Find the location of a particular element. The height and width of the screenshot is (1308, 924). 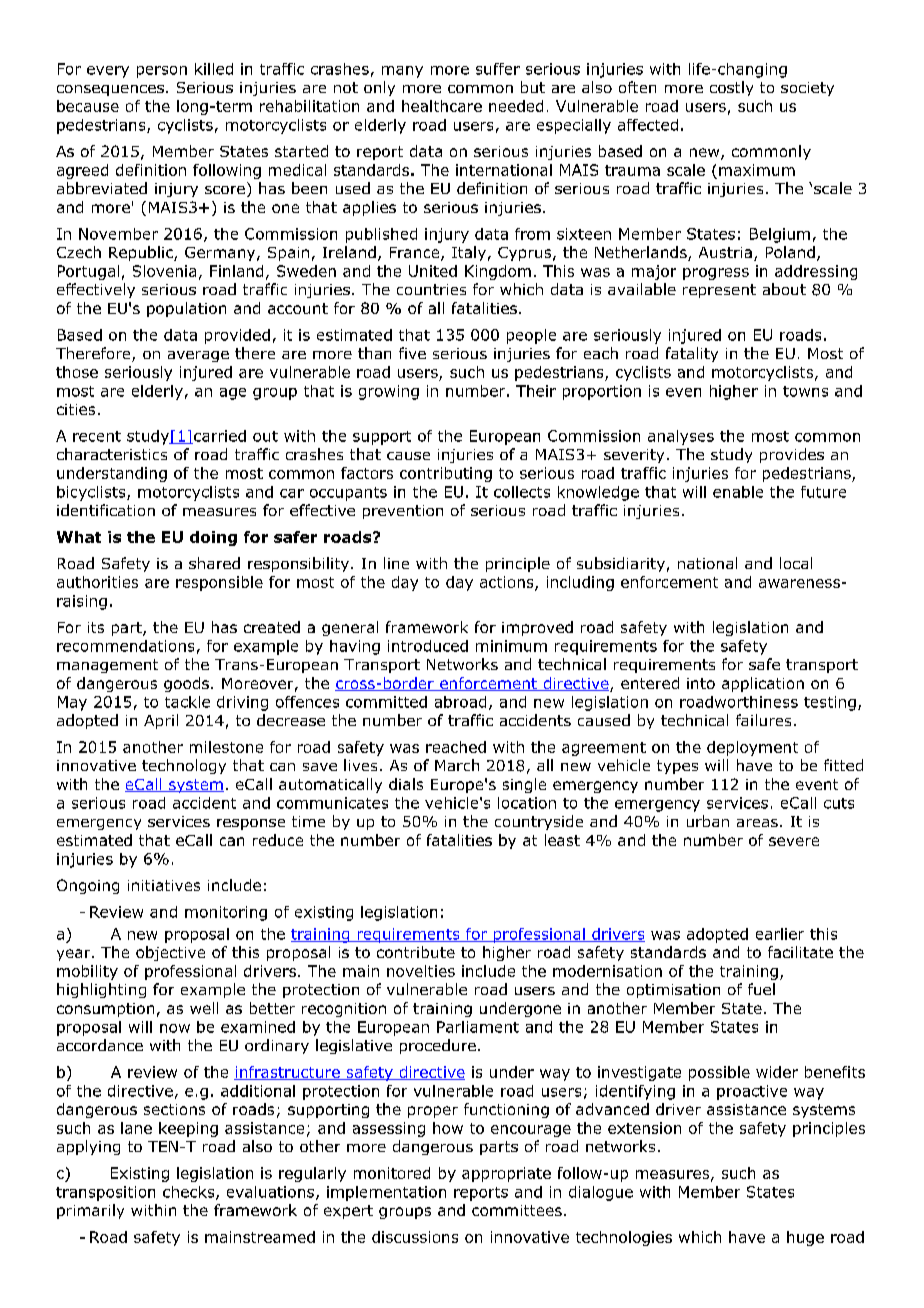

costly is located at coordinates (731, 88).
